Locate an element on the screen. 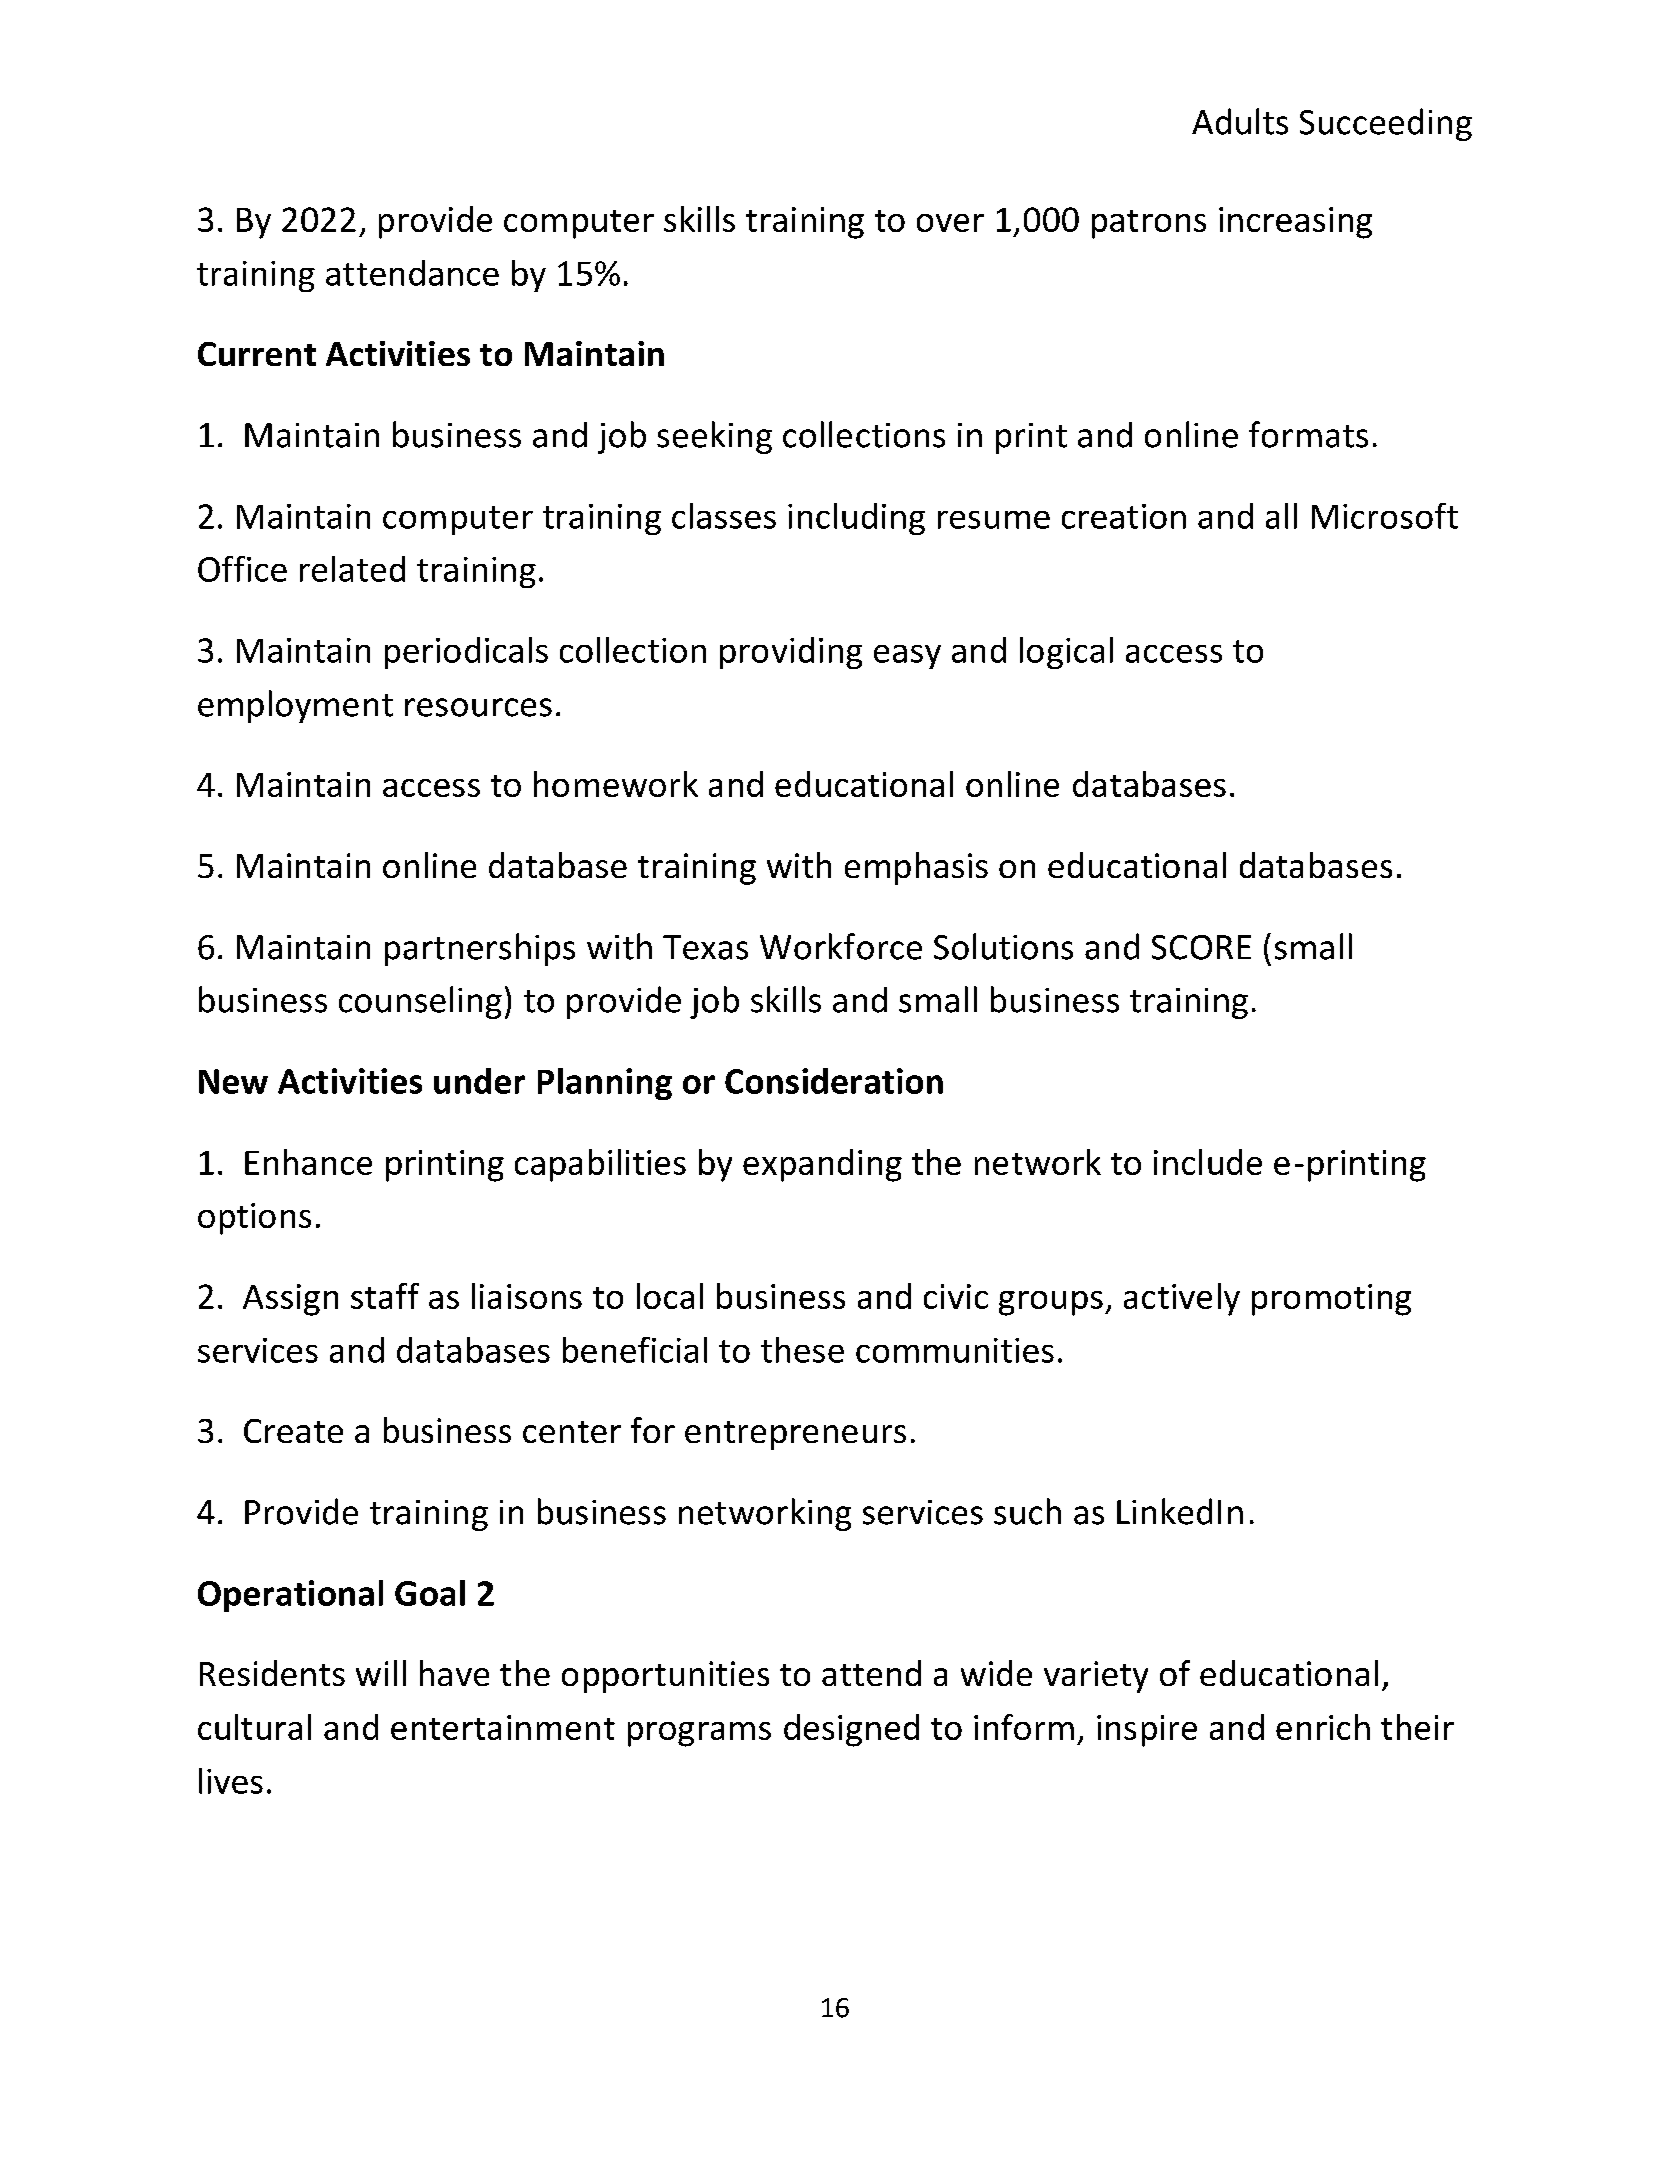  employment is located at coordinates (295, 706).
